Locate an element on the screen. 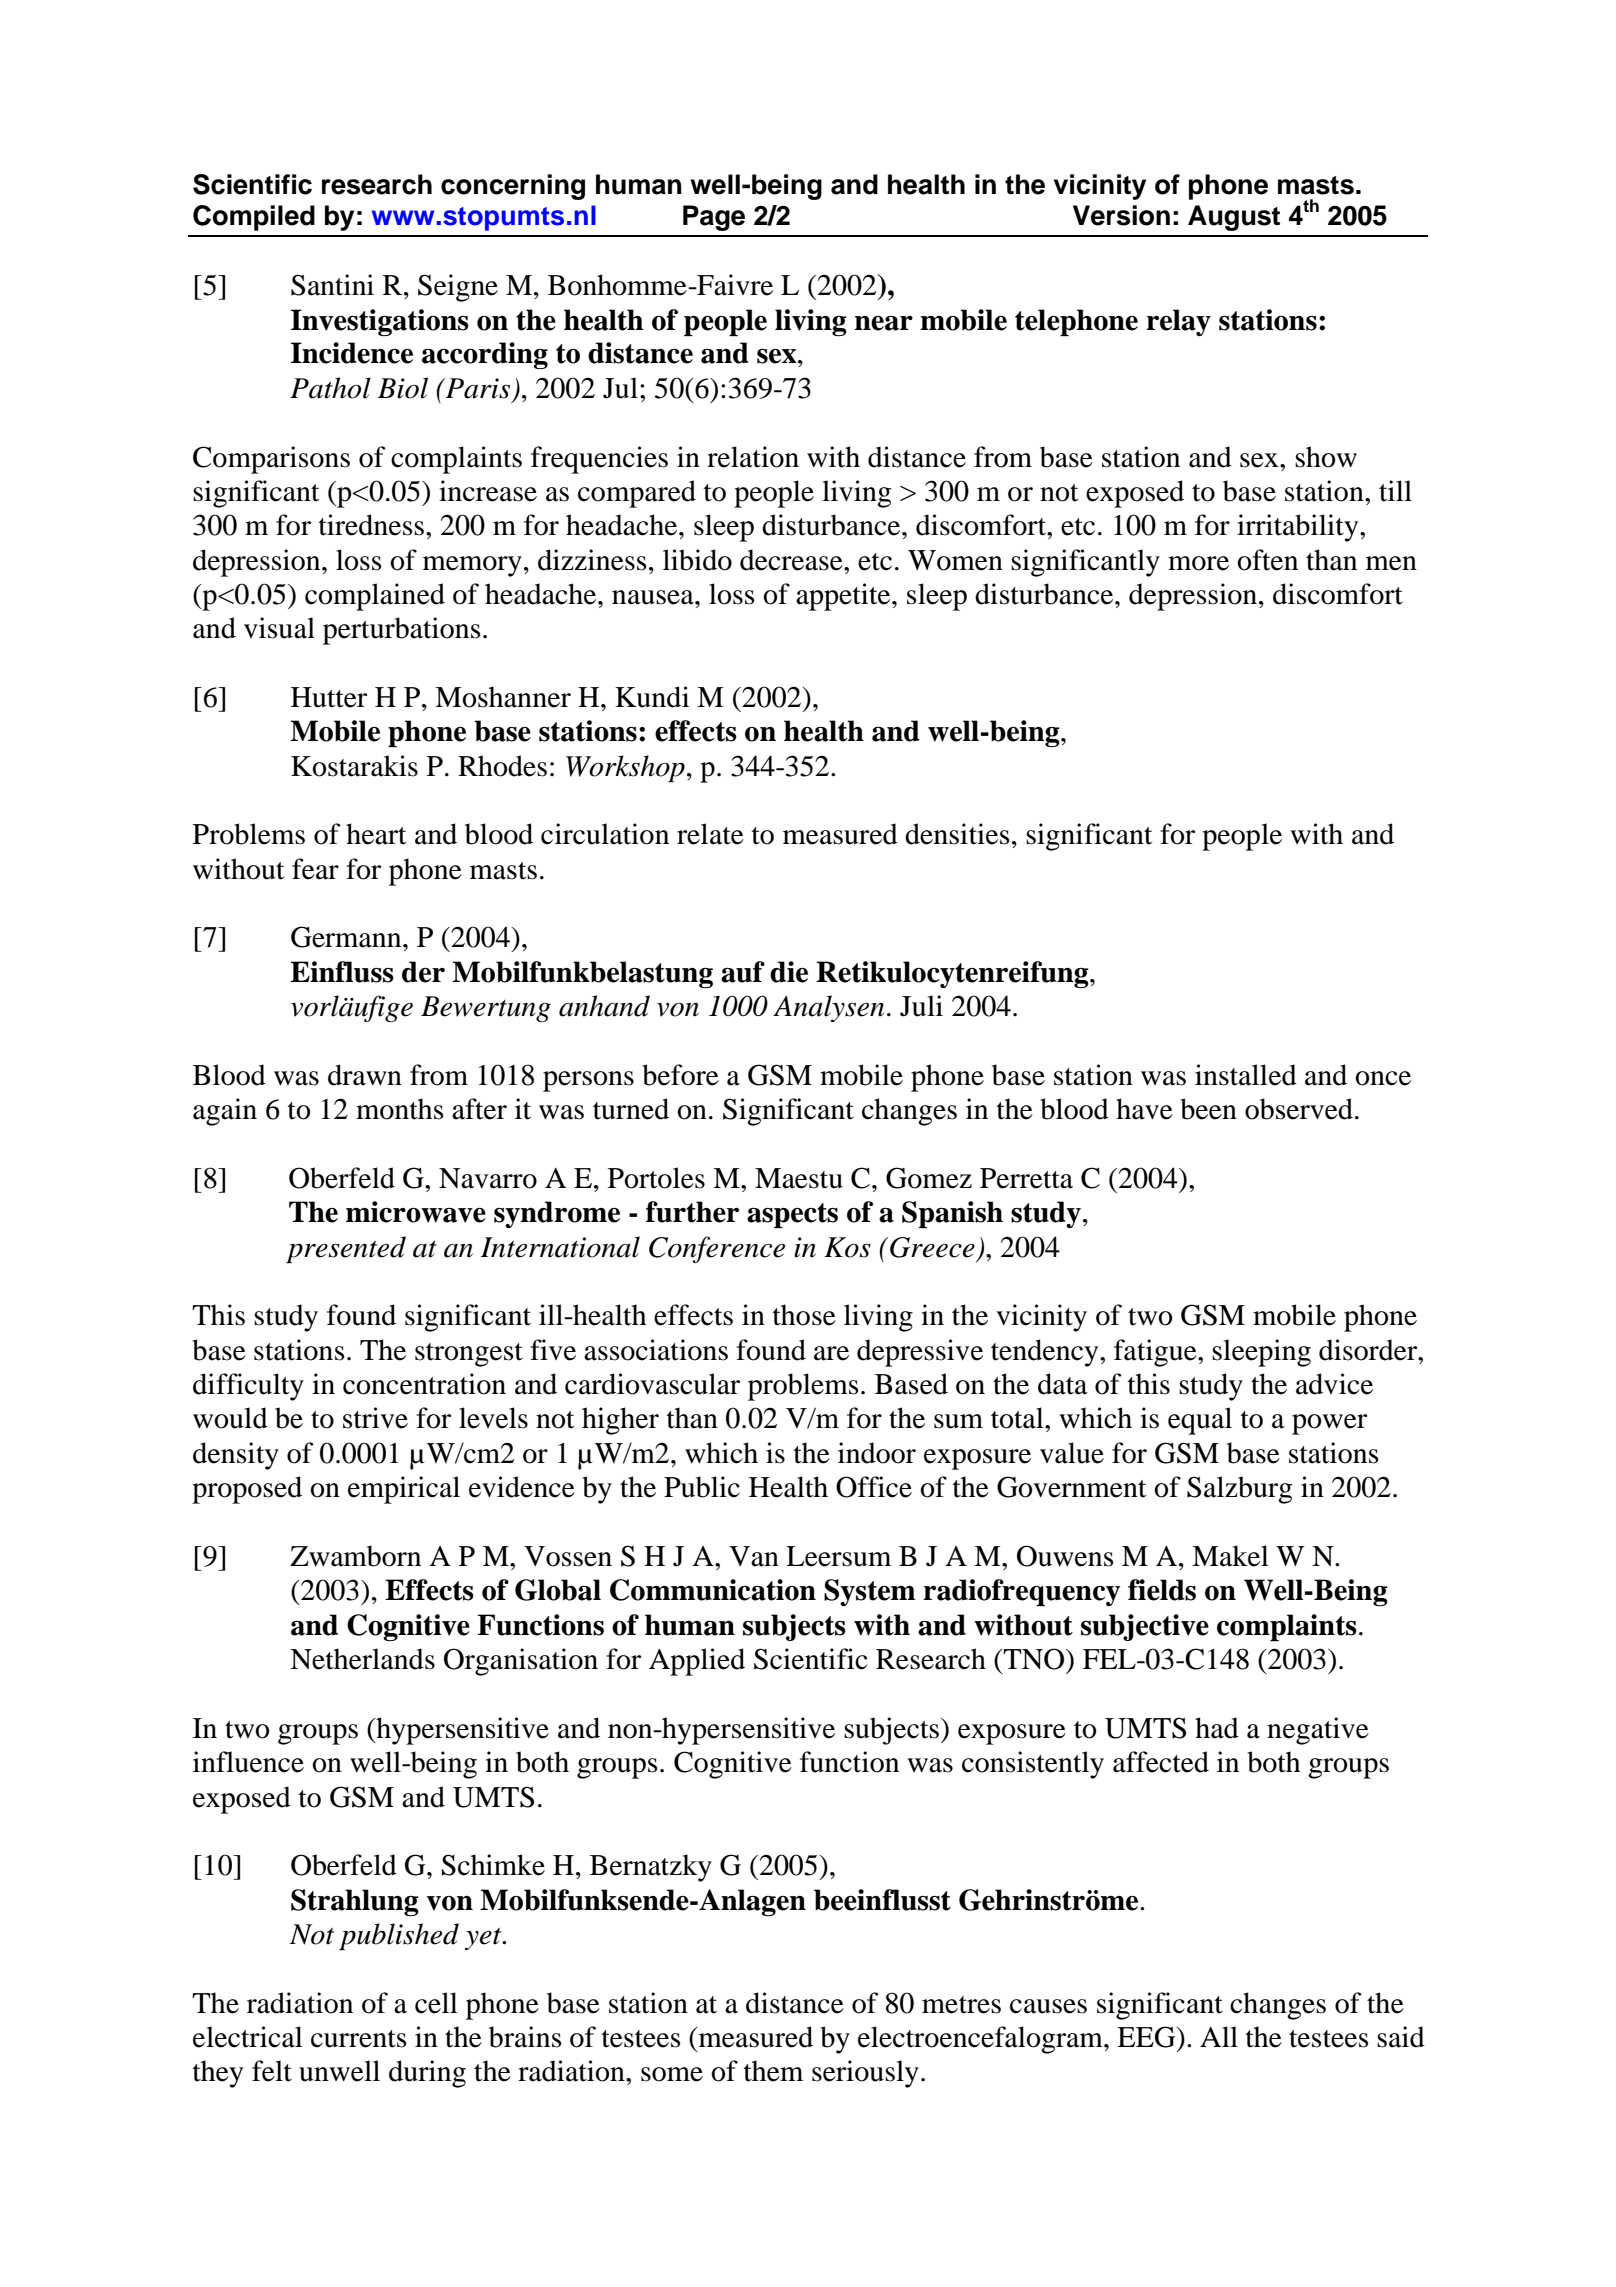  Investigations is located at coordinates (379, 322).
